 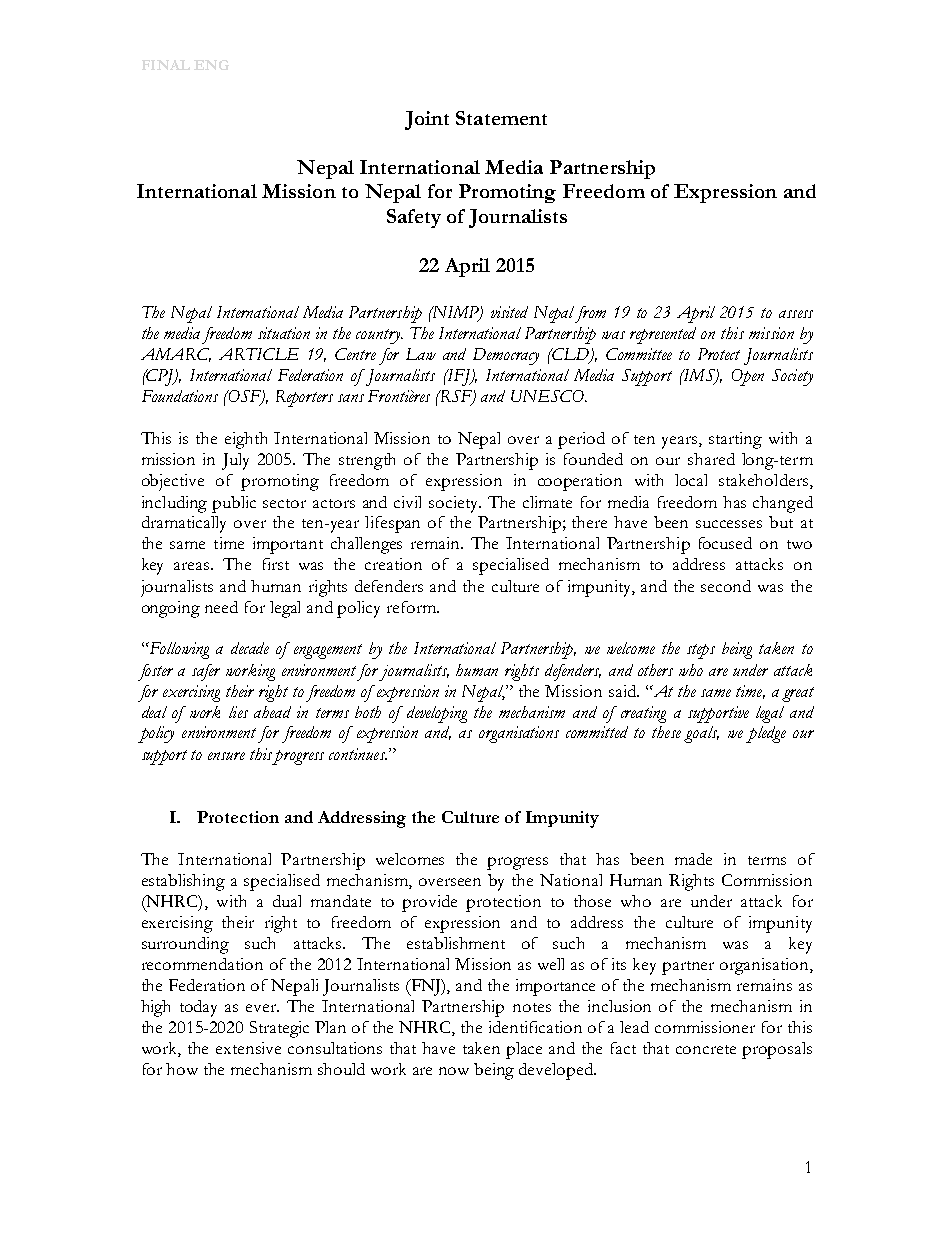 What do you see at coordinates (506, 356) in the screenshot?
I see `Democracy` at bounding box center [506, 356].
